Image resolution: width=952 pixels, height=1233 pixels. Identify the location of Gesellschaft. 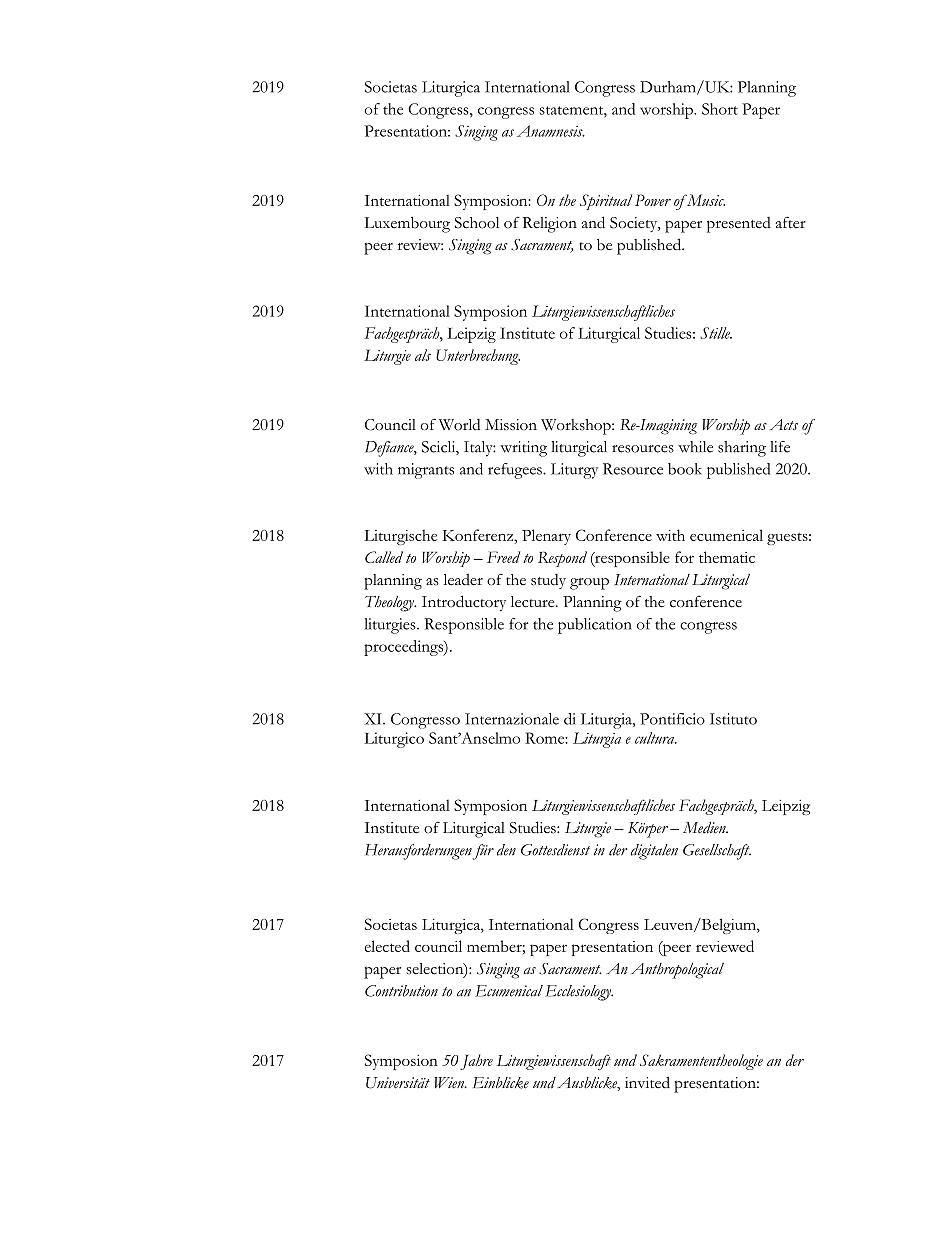
(717, 852).
